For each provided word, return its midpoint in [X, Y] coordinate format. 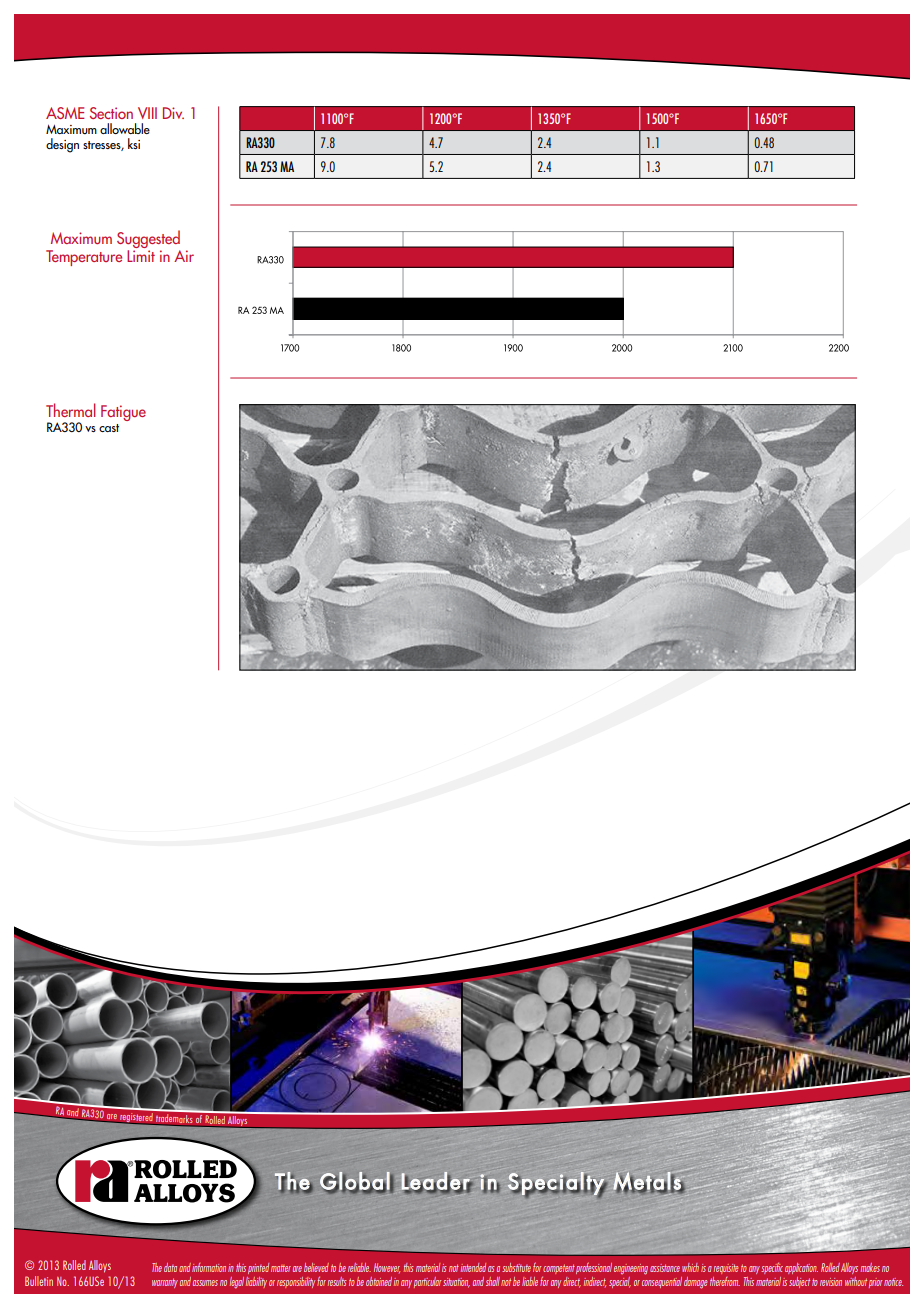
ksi [134, 143]
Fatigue [123, 413]
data [170, 1267]
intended [473, 1267]
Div [173, 113]
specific [772, 1268]
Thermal [70, 410]
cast [109, 428]
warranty [165, 1283]
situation [456, 1283]
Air [184, 256]
